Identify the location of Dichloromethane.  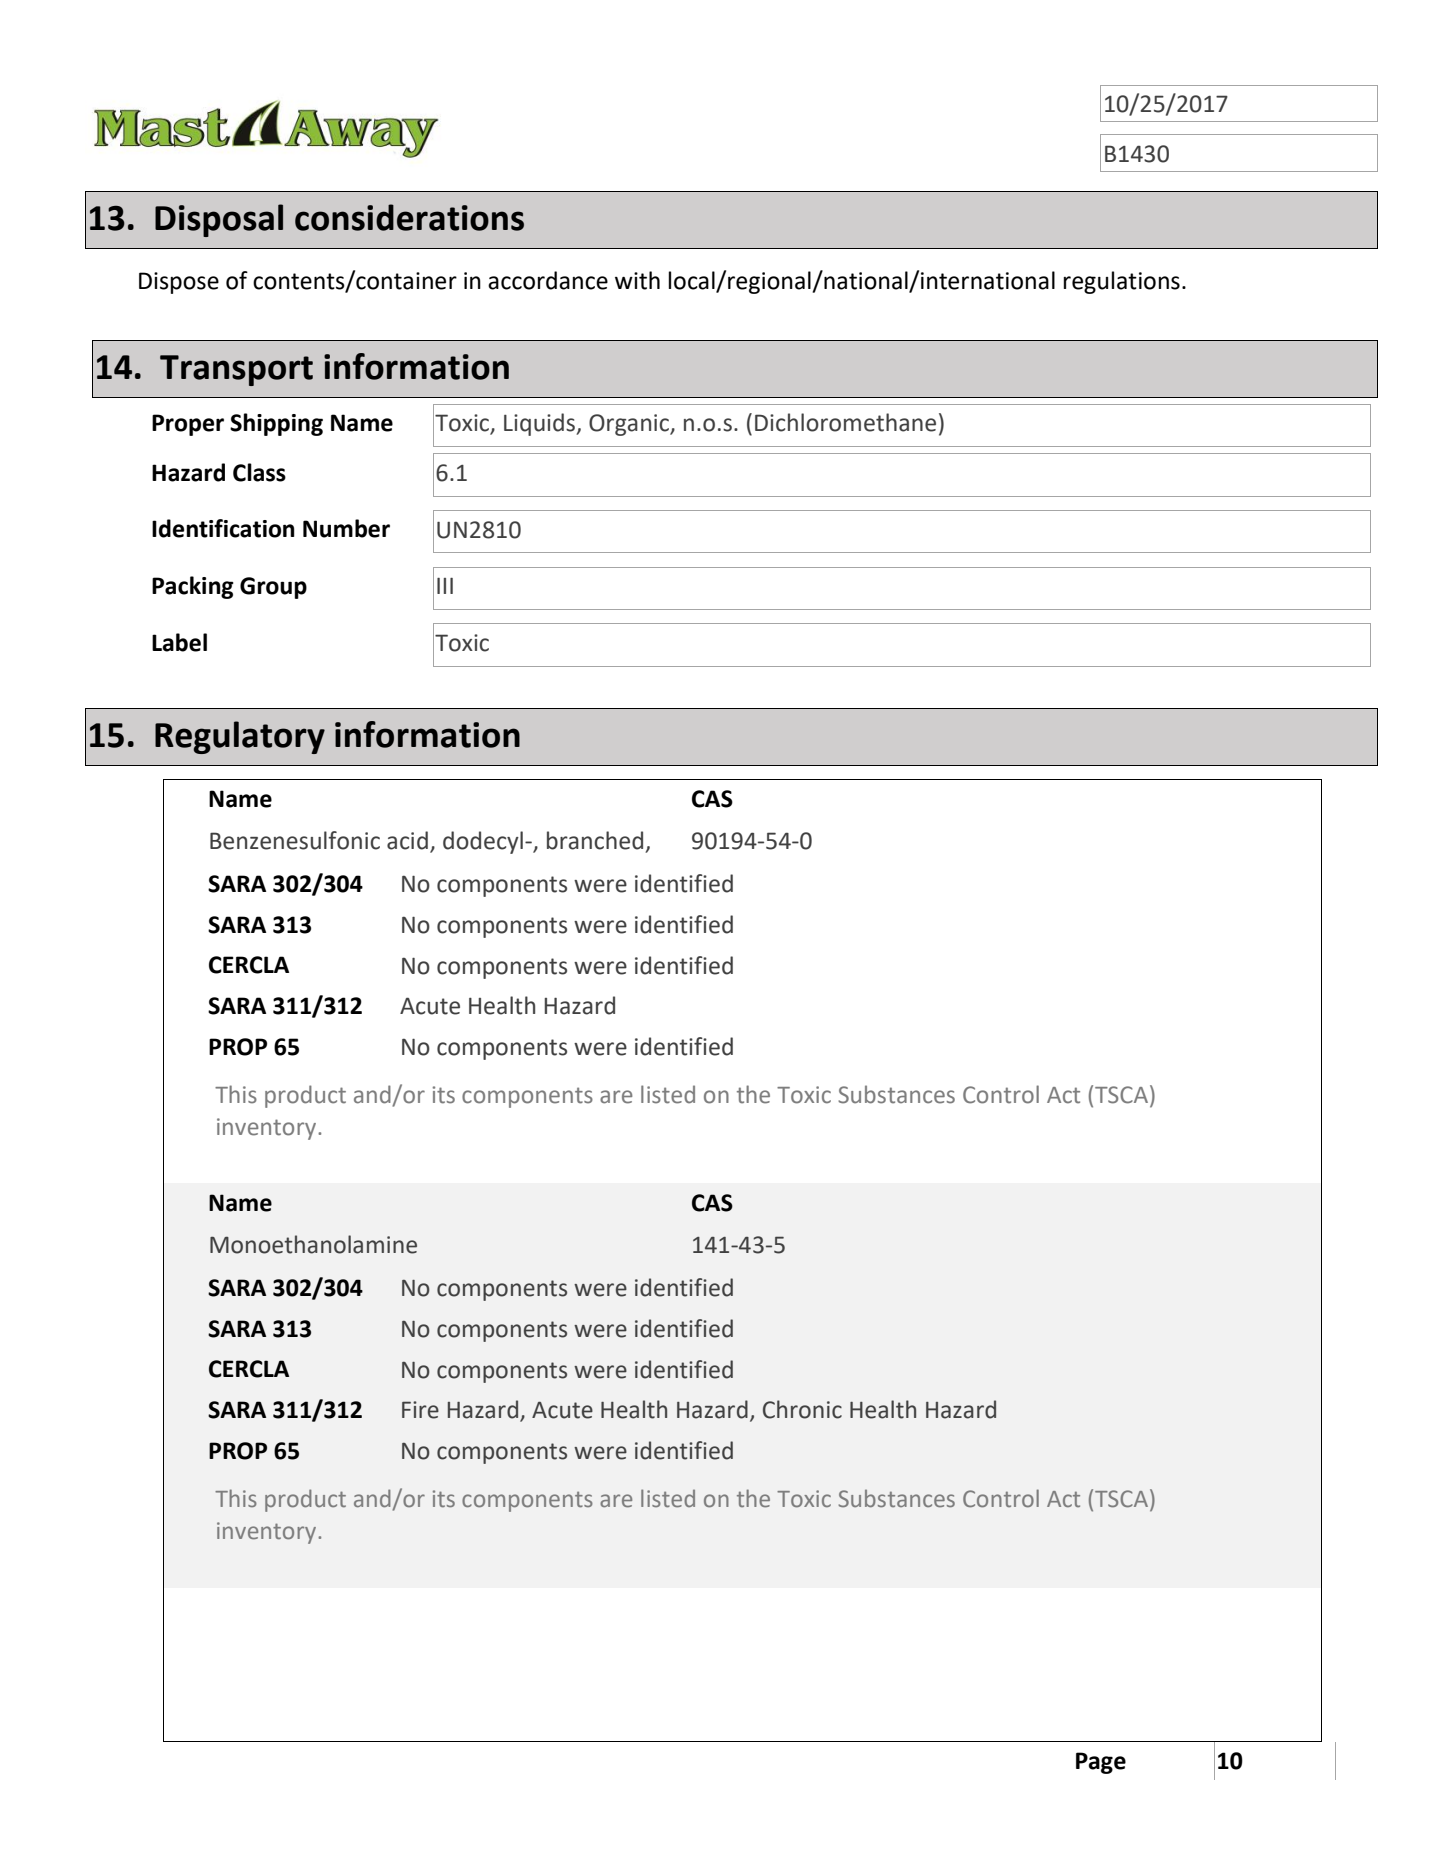
(845, 422).
